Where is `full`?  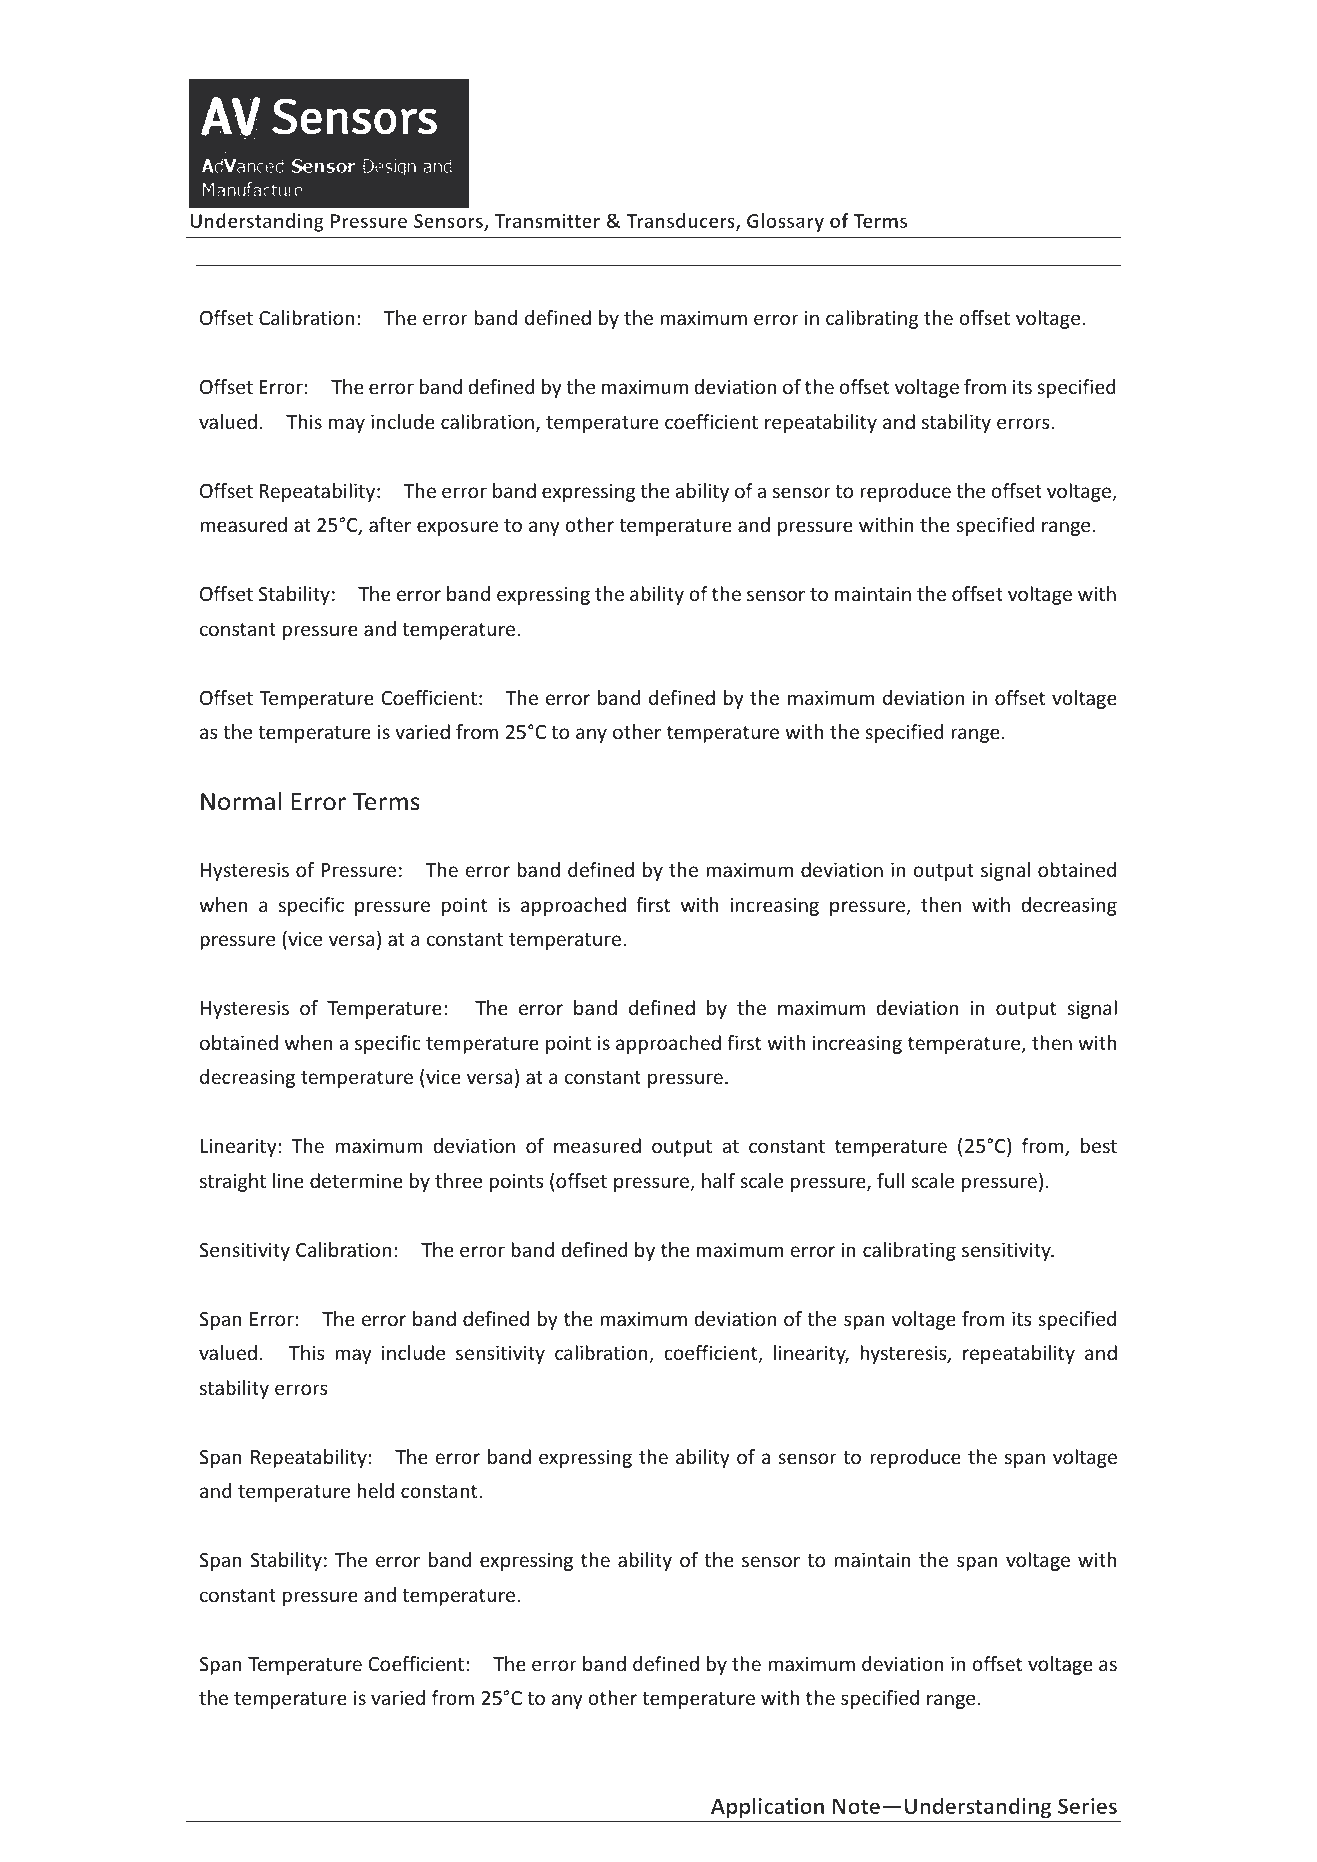
full is located at coordinates (890, 1180).
